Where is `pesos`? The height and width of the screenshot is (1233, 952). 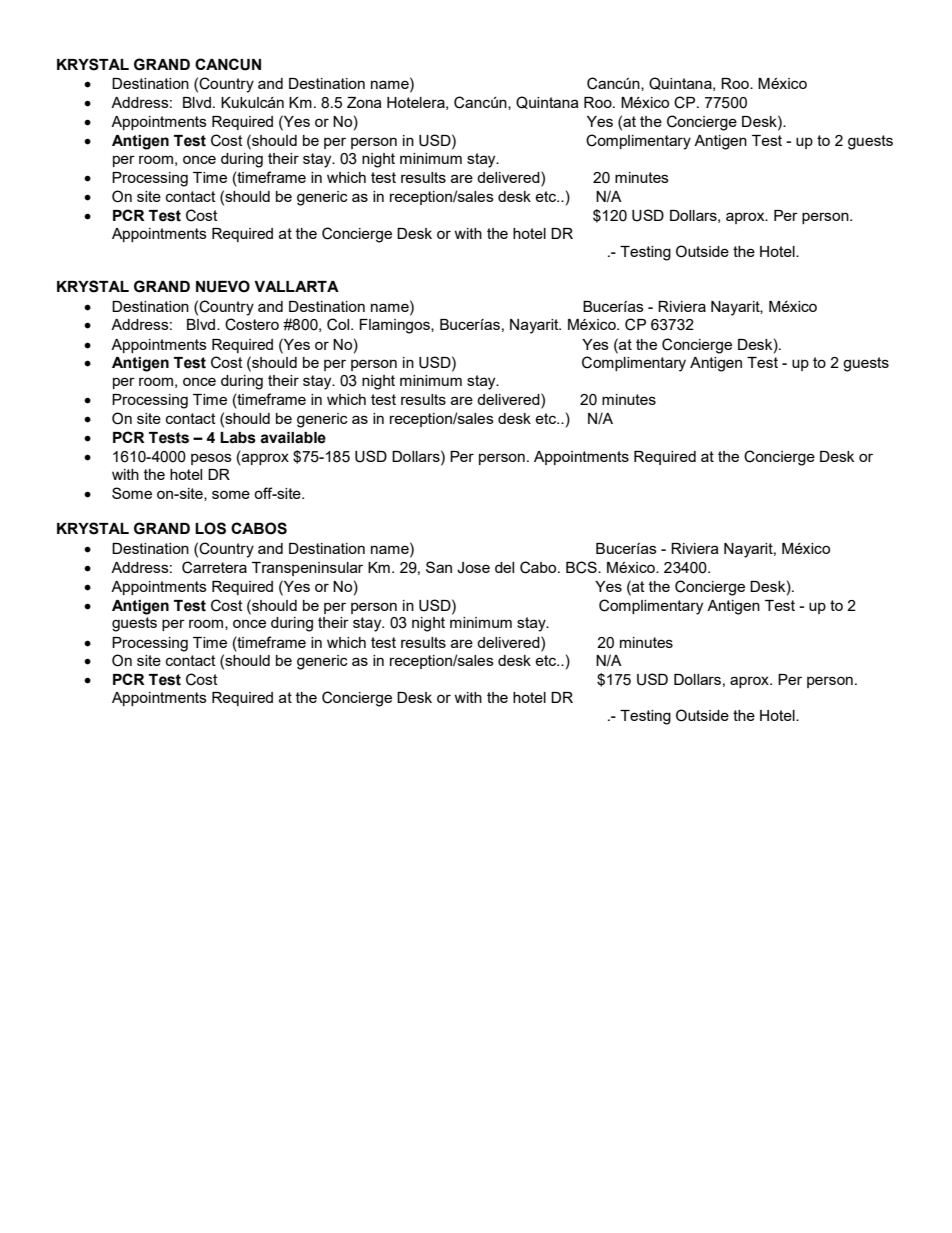
pesos is located at coordinates (211, 459).
